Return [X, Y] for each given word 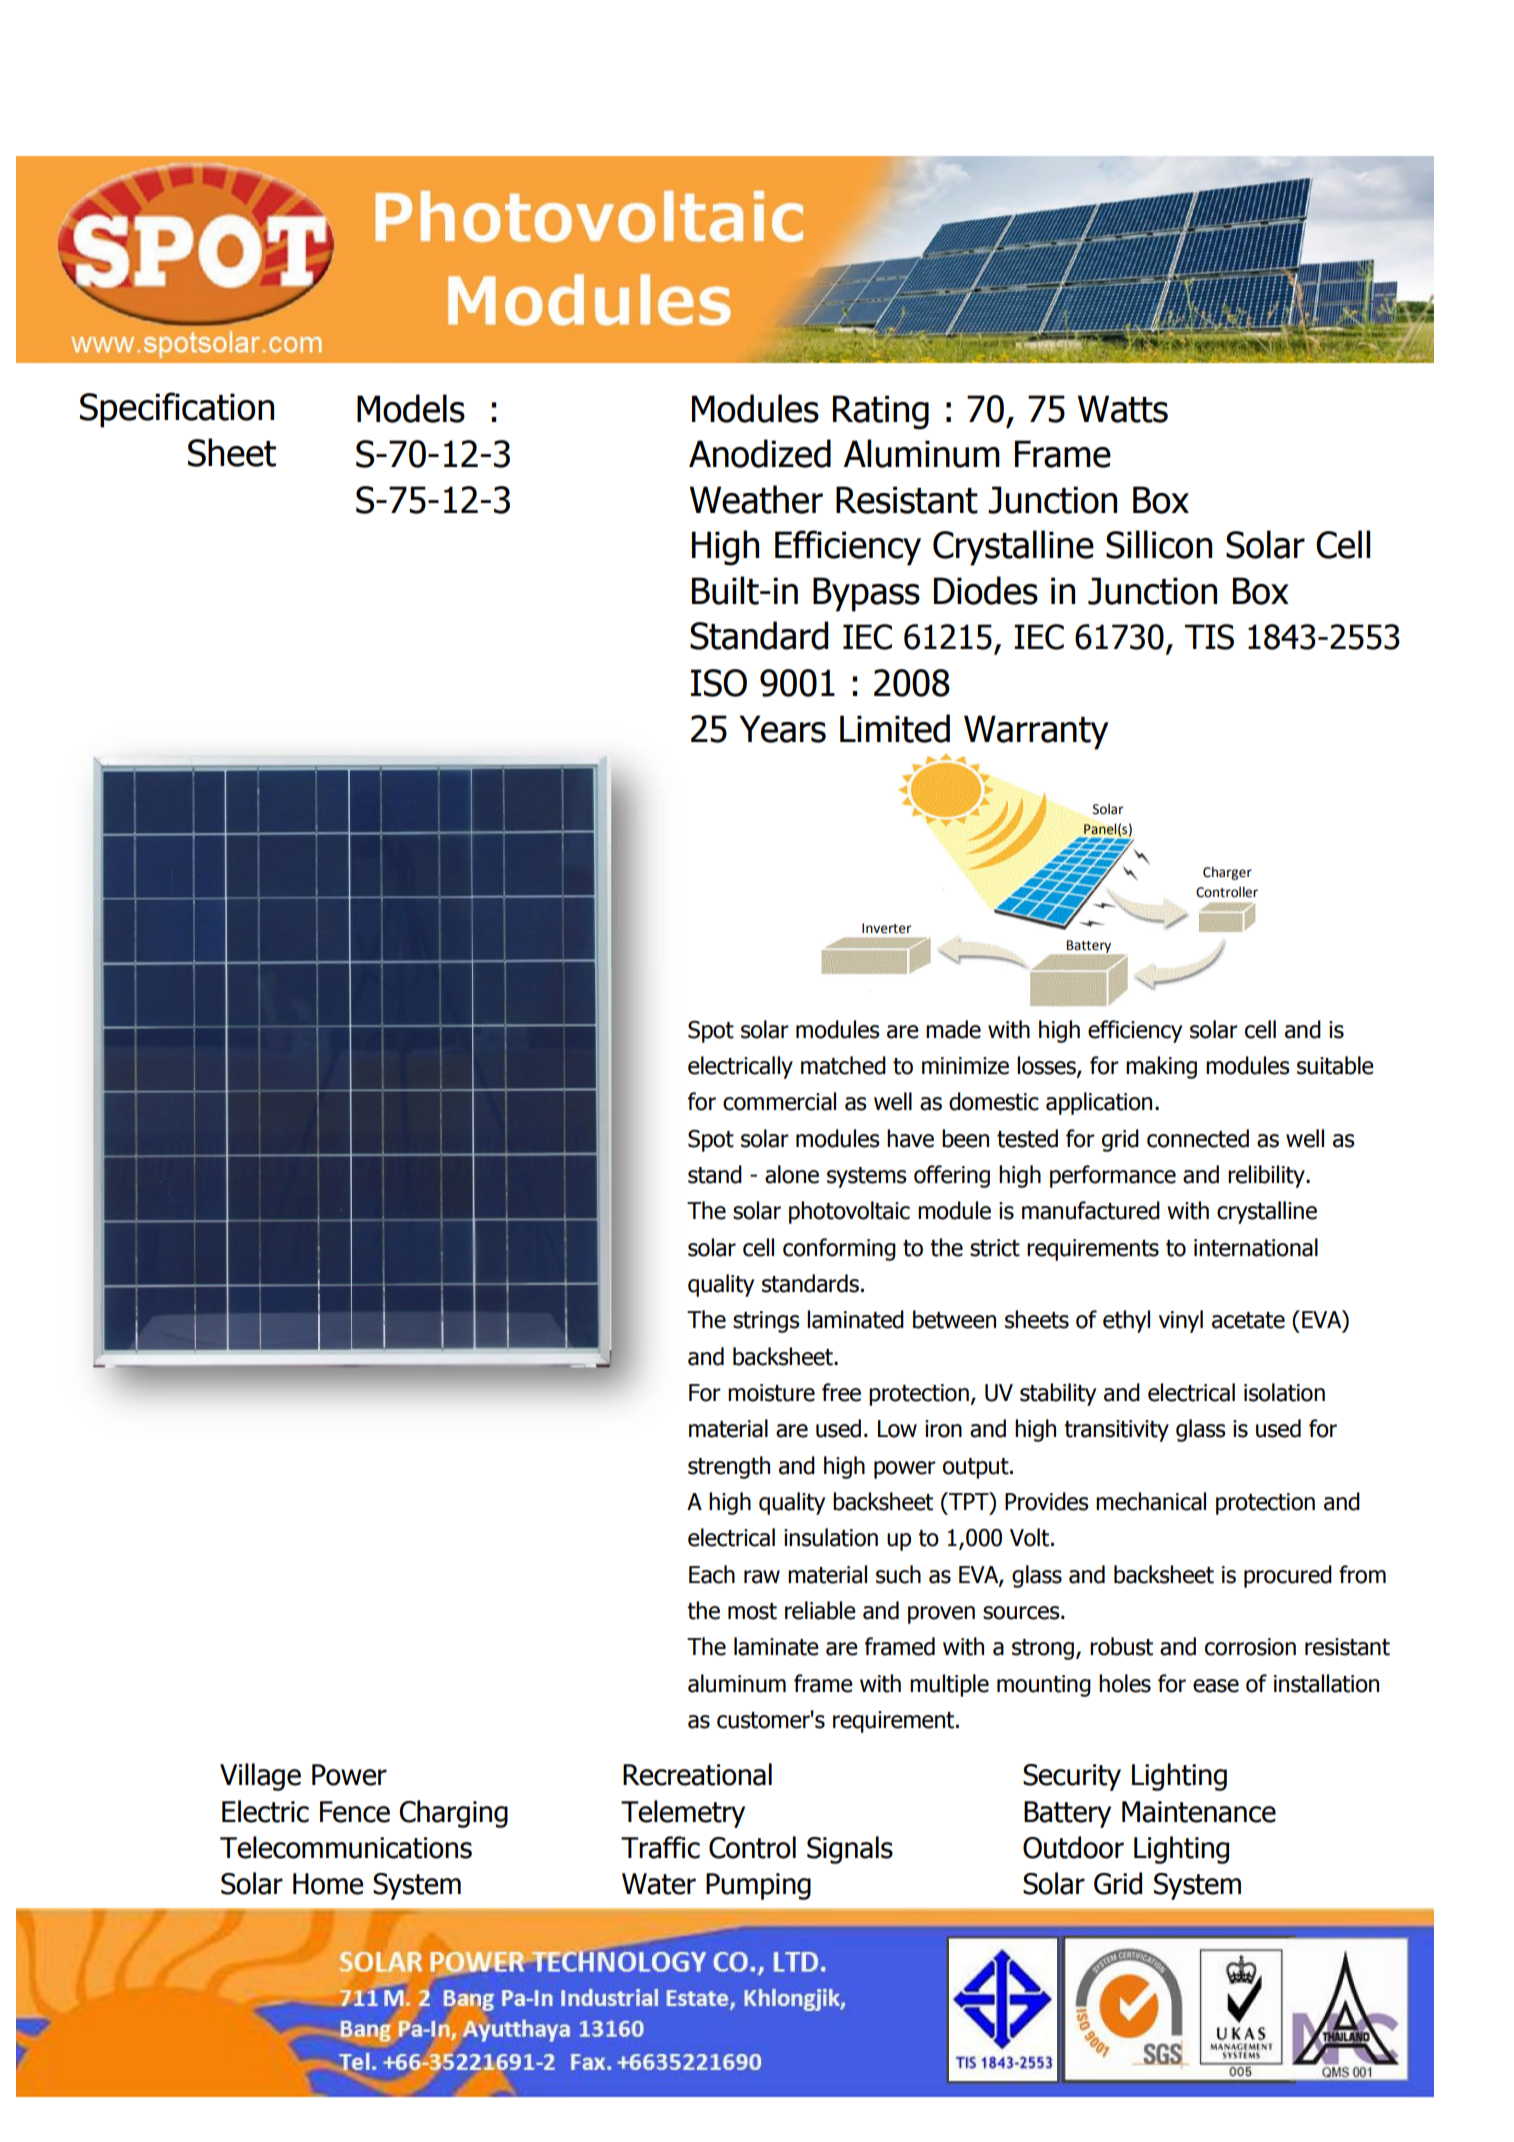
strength [729, 1467]
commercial [779, 1101]
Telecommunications [346, 1847]
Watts [1123, 409]
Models [411, 408]
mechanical [1151, 1501]
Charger [1227, 873]
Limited [895, 728]
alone [792, 1174]
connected [1198, 1138]
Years [782, 729]
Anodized [760, 453]
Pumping [758, 1886]
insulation [831, 1537]
